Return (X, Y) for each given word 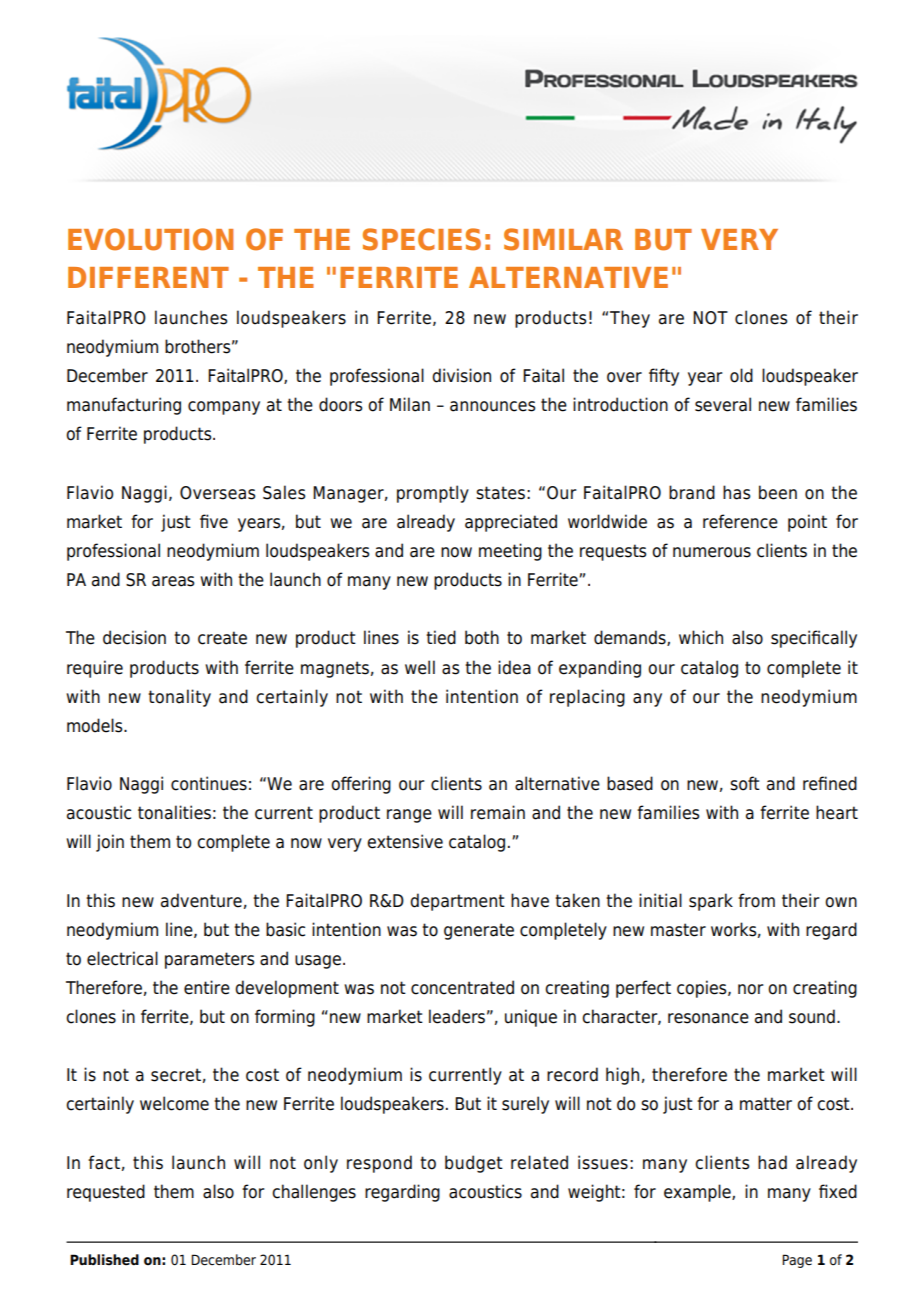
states (500, 493)
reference (740, 521)
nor (751, 989)
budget (474, 1164)
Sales (284, 492)
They (630, 319)
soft (745, 783)
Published (104, 1260)
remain (498, 812)
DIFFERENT (148, 277)
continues (209, 783)
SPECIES (422, 239)
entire (207, 987)
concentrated (462, 987)
